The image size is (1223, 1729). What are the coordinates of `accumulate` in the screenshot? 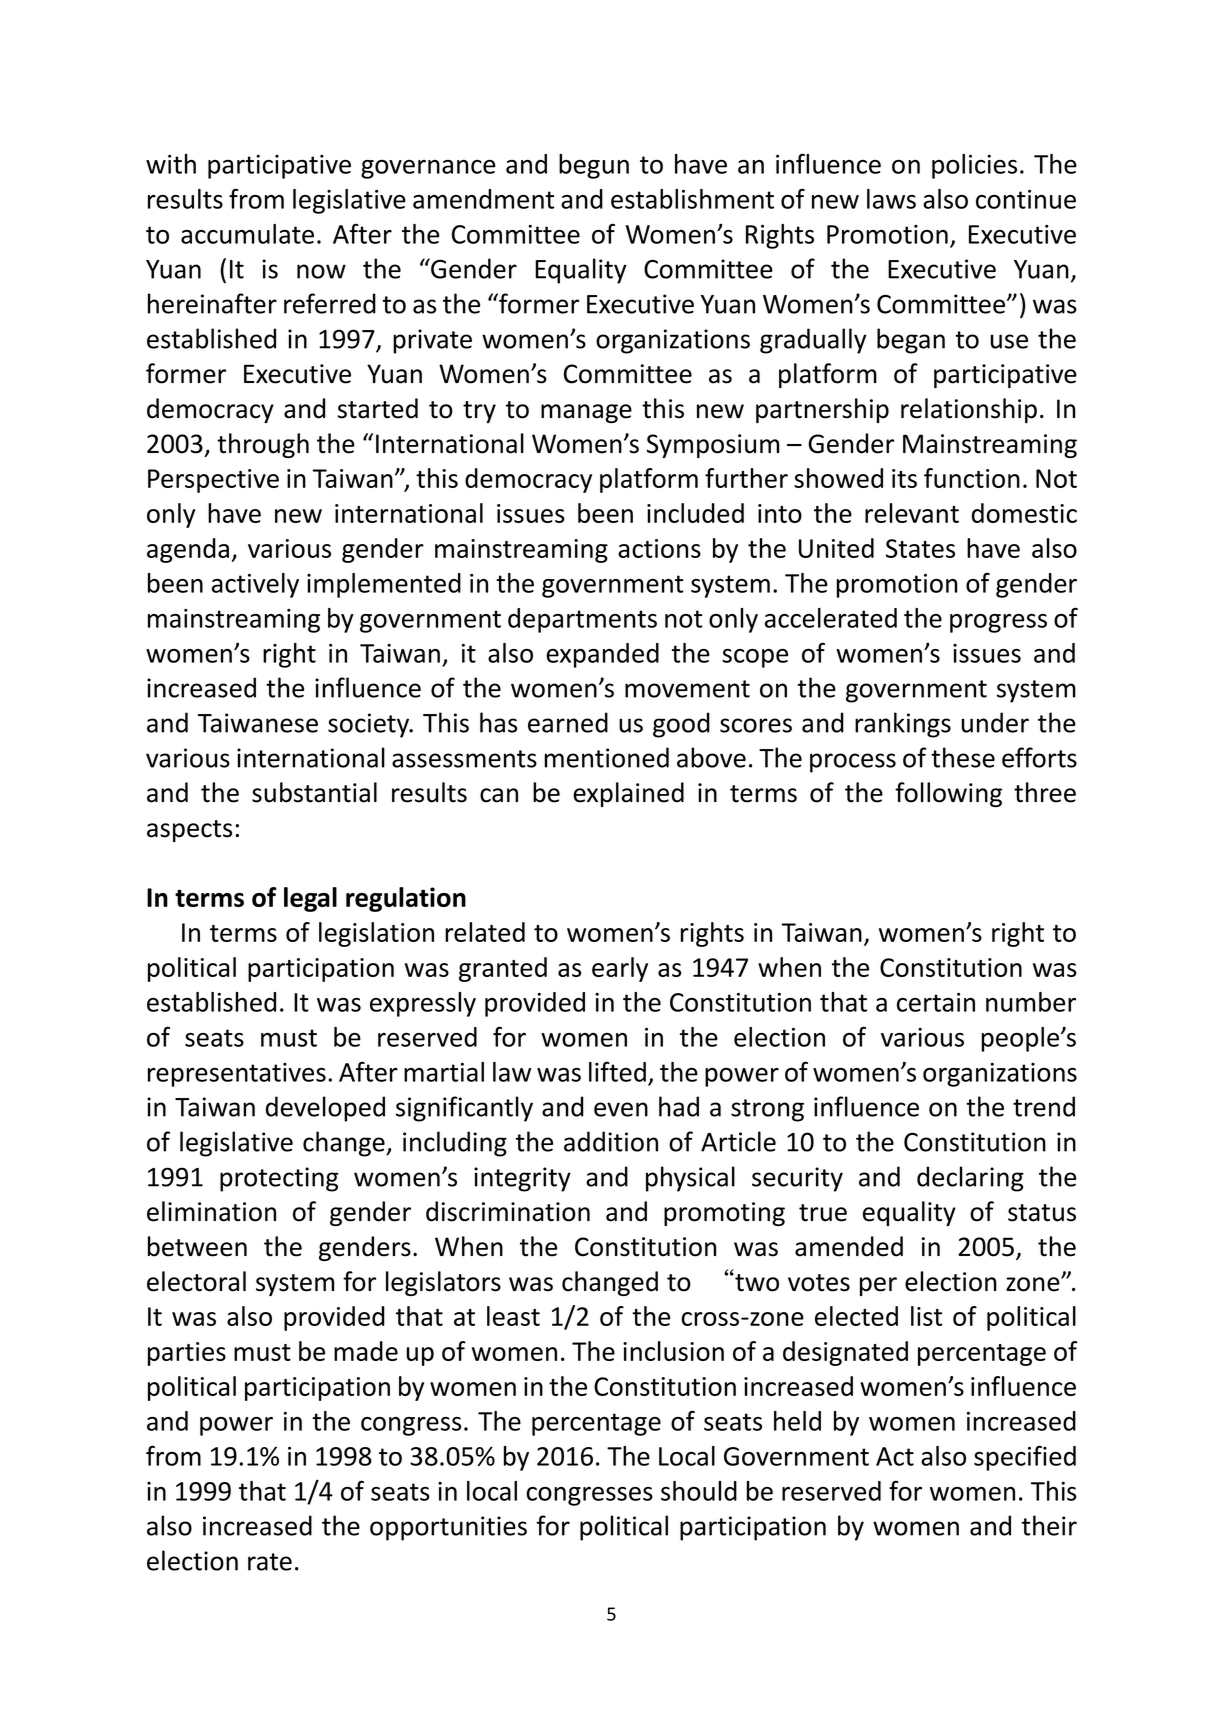 It's located at (247, 234).
